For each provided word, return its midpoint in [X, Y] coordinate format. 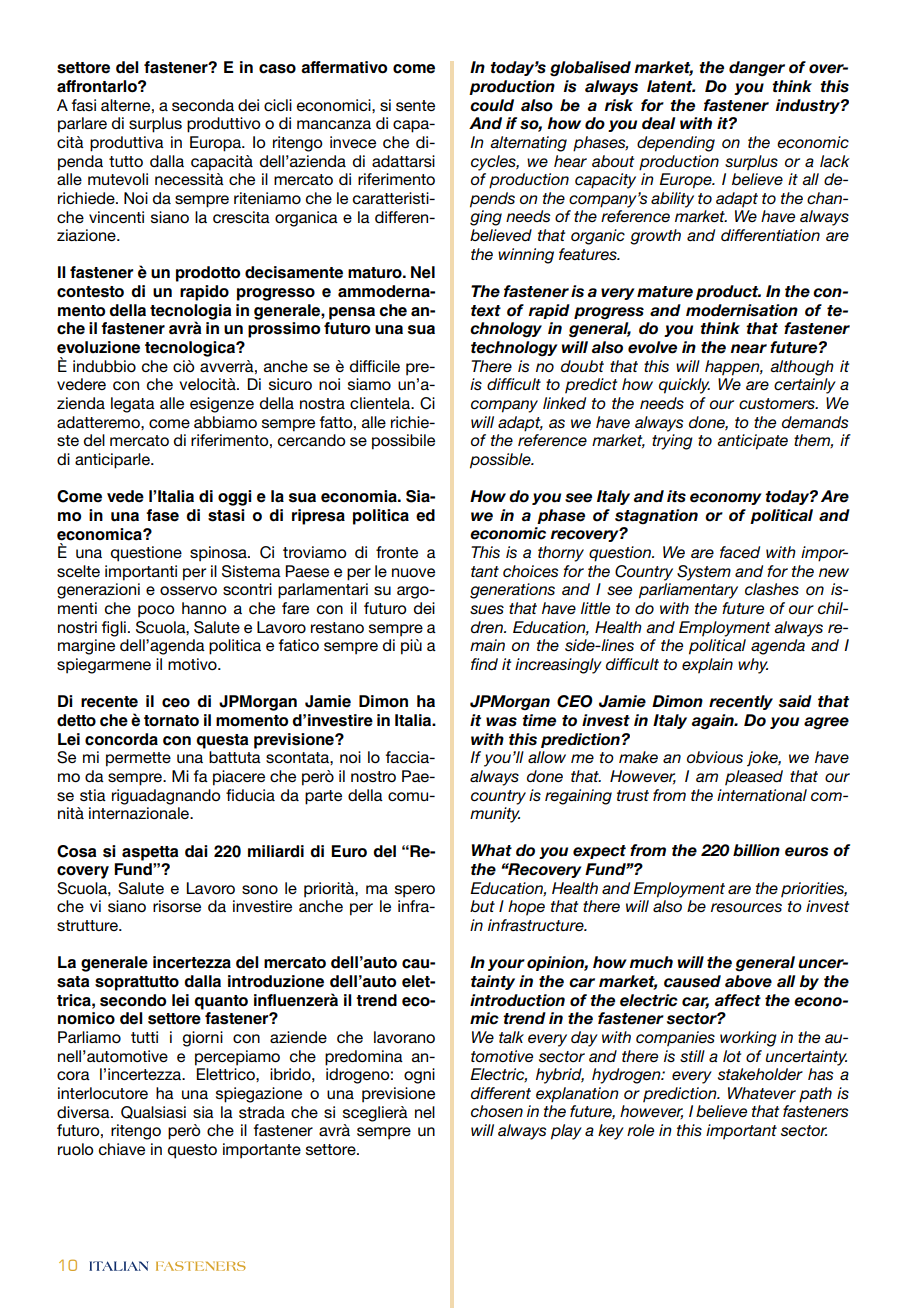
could [492, 105]
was [501, 722]
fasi [83, 105]
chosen [497, 1111]
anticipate [752, 442]
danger [757, 69]
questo [192, 1151]
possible [501, 461]
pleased [754, 778]
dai [196, 851]
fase [162, 515]
